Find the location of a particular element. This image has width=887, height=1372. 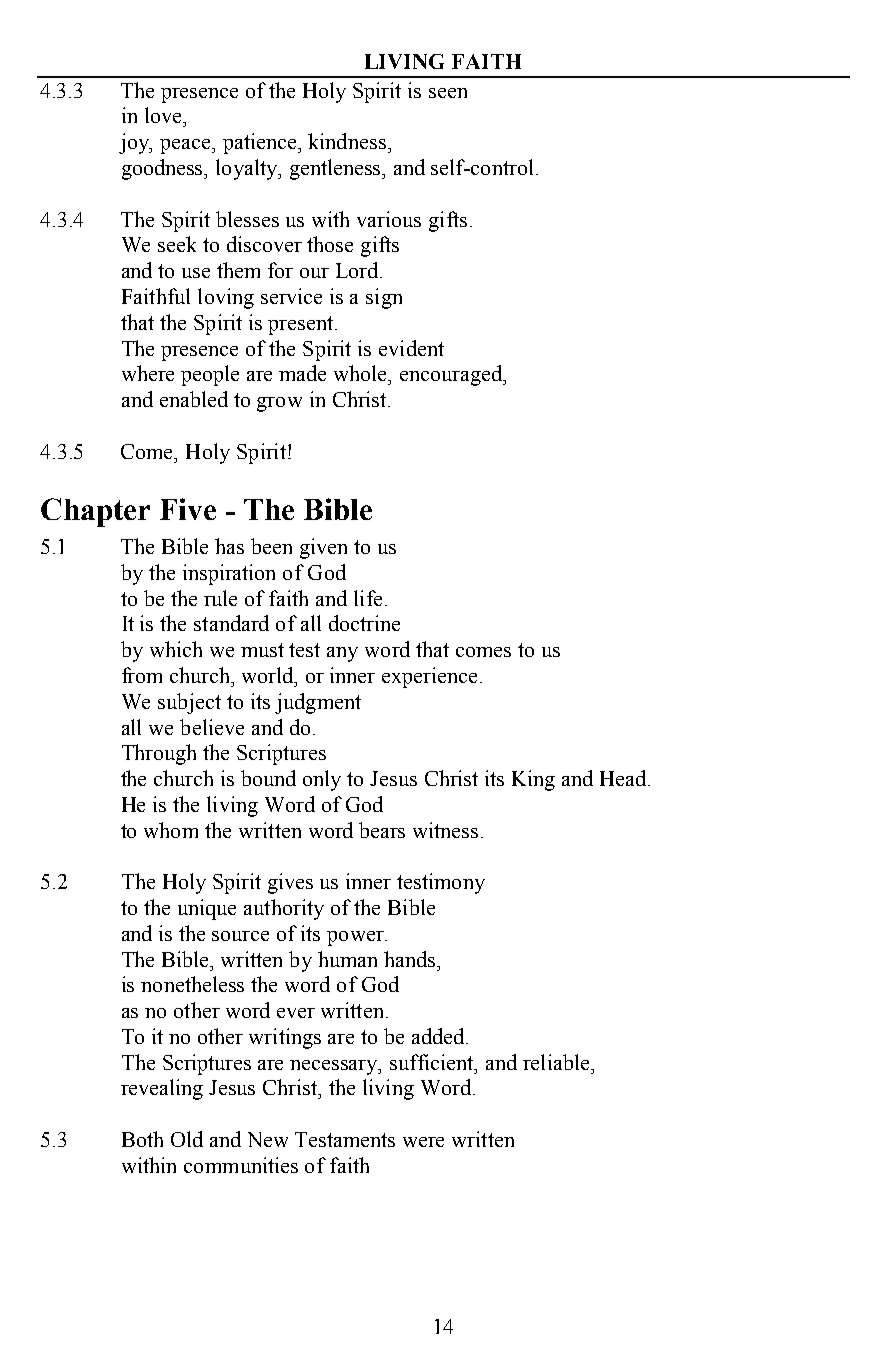

experience is located at coordinates (429, 677).
